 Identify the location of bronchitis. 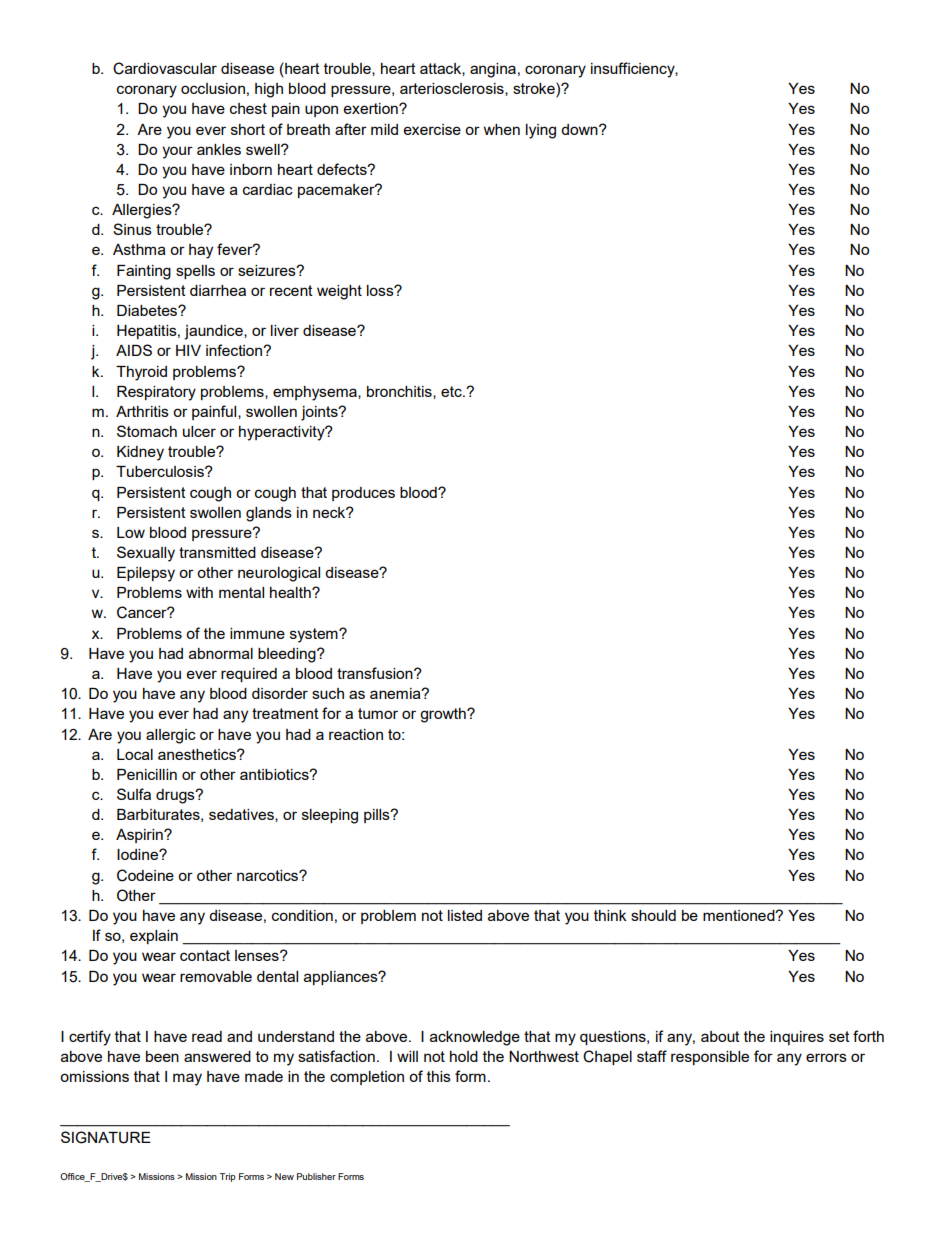
(400, 392).
